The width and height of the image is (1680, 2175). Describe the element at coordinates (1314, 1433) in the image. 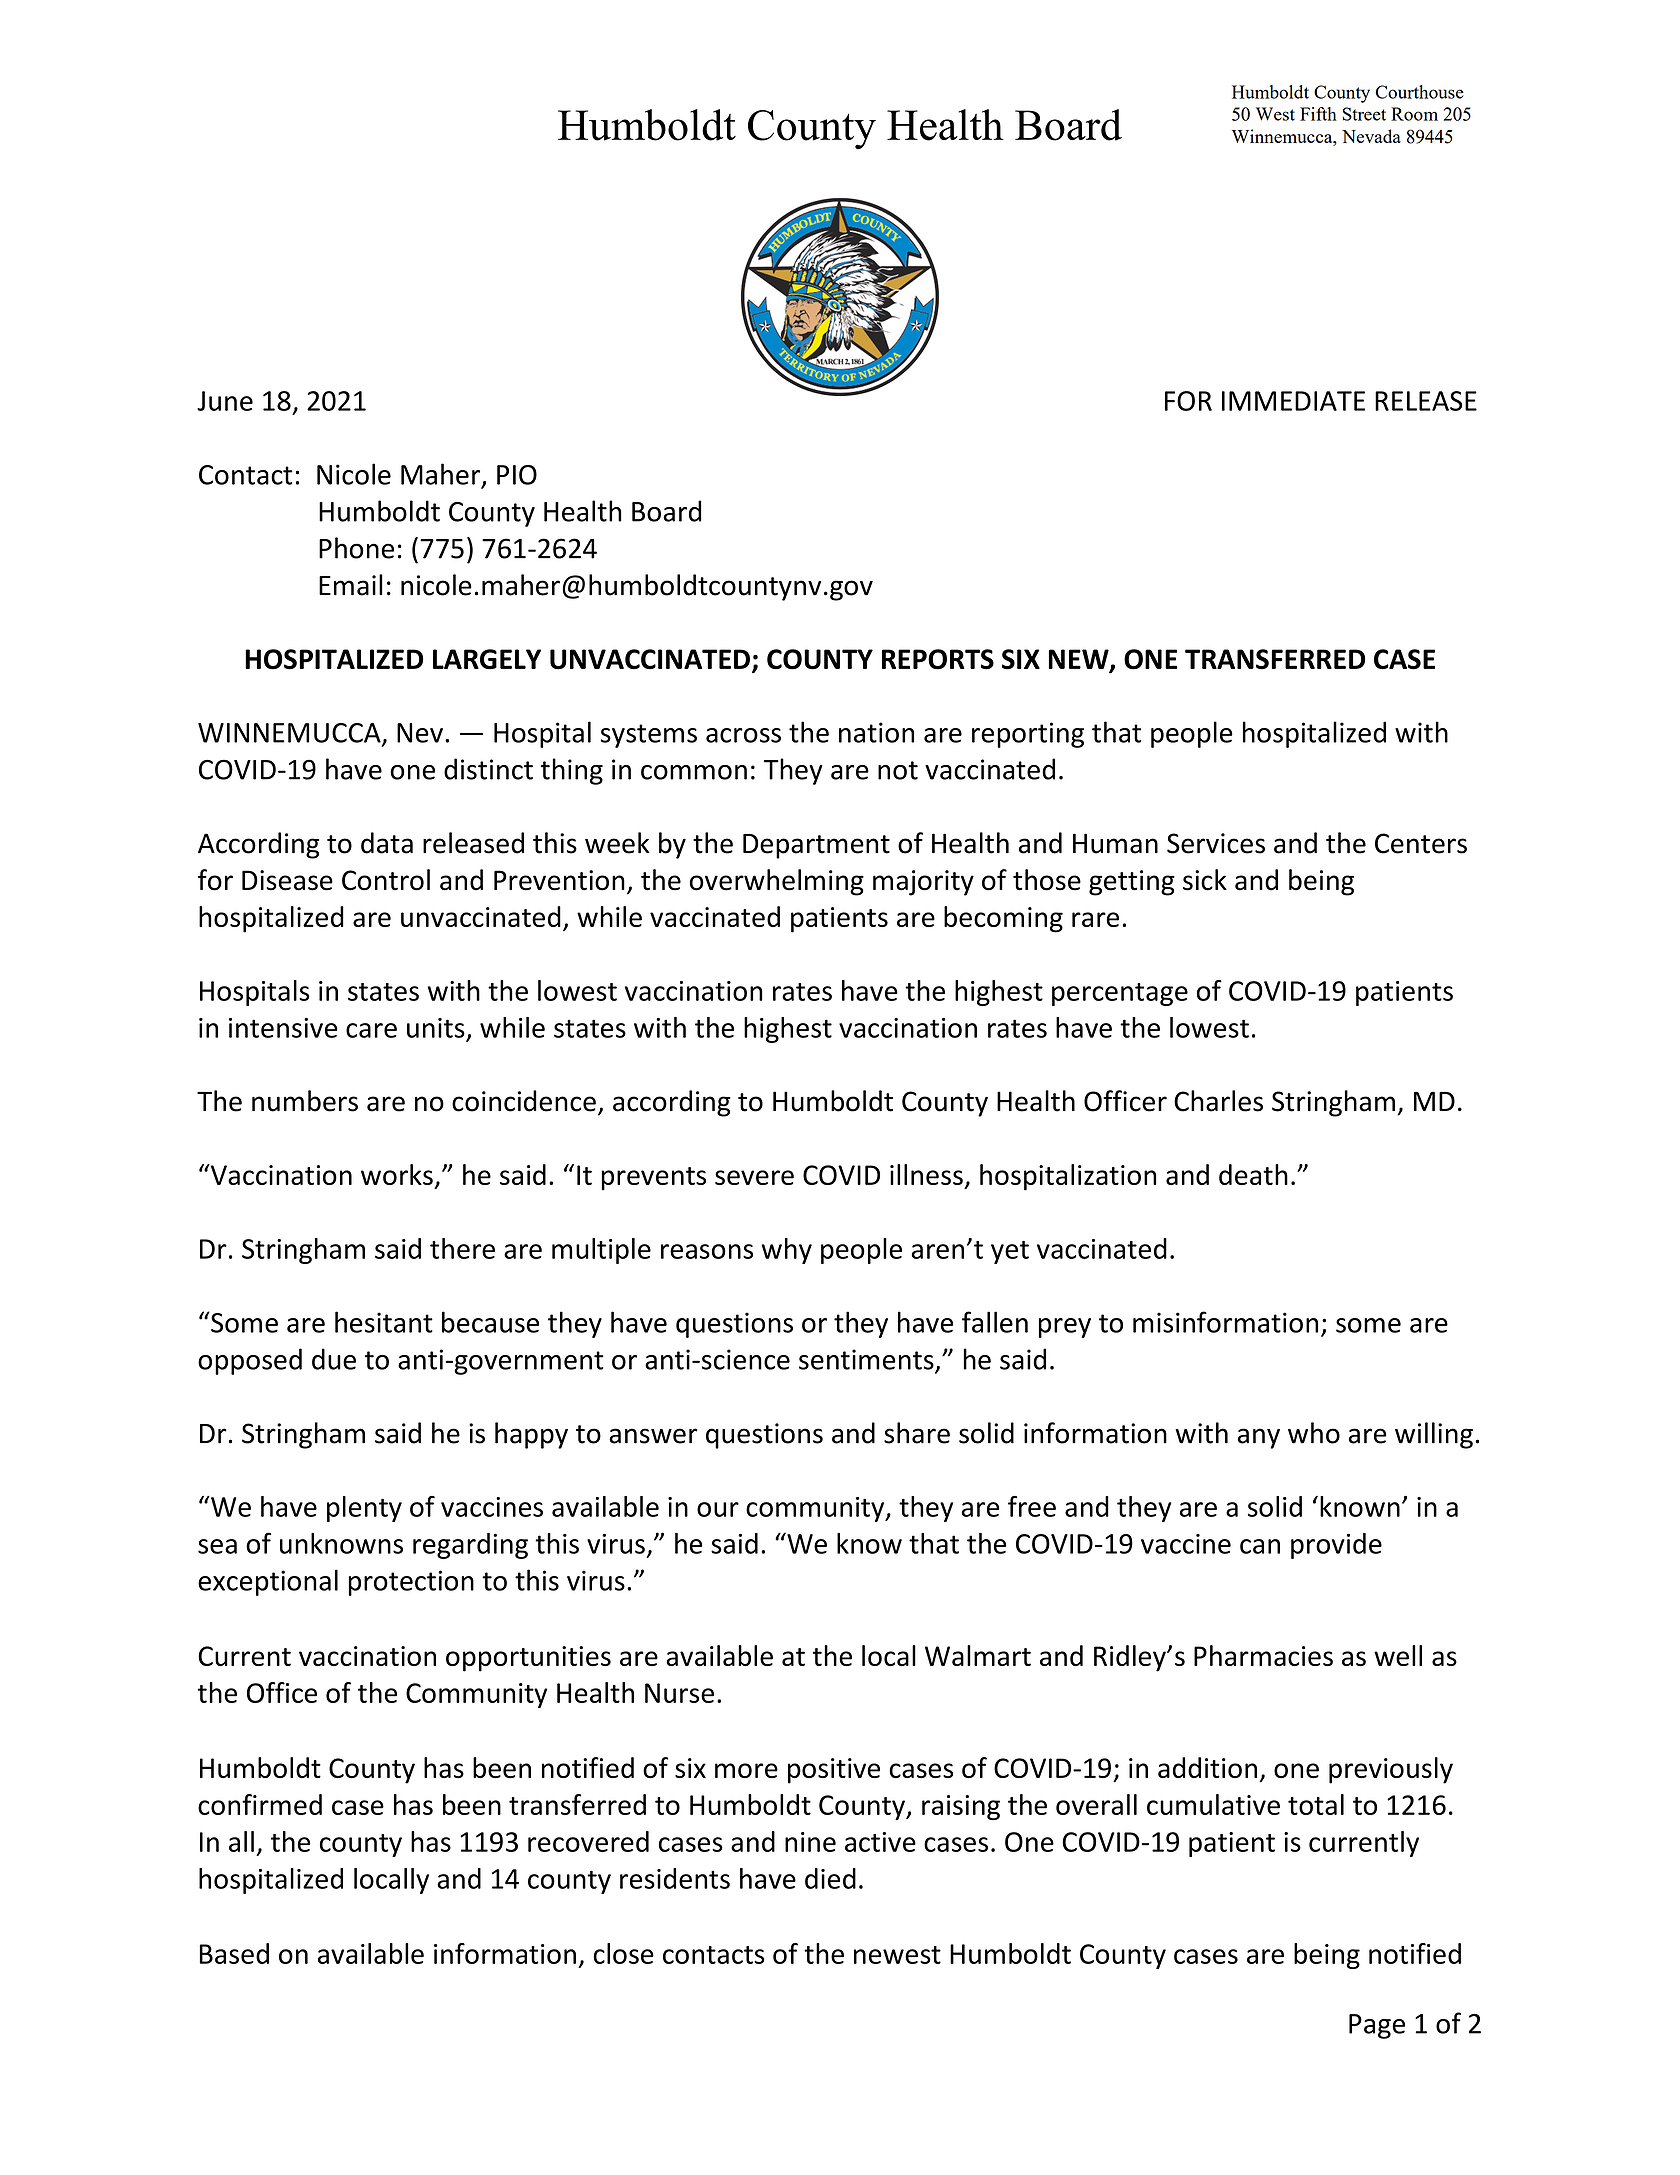

I see `who` at that location.
